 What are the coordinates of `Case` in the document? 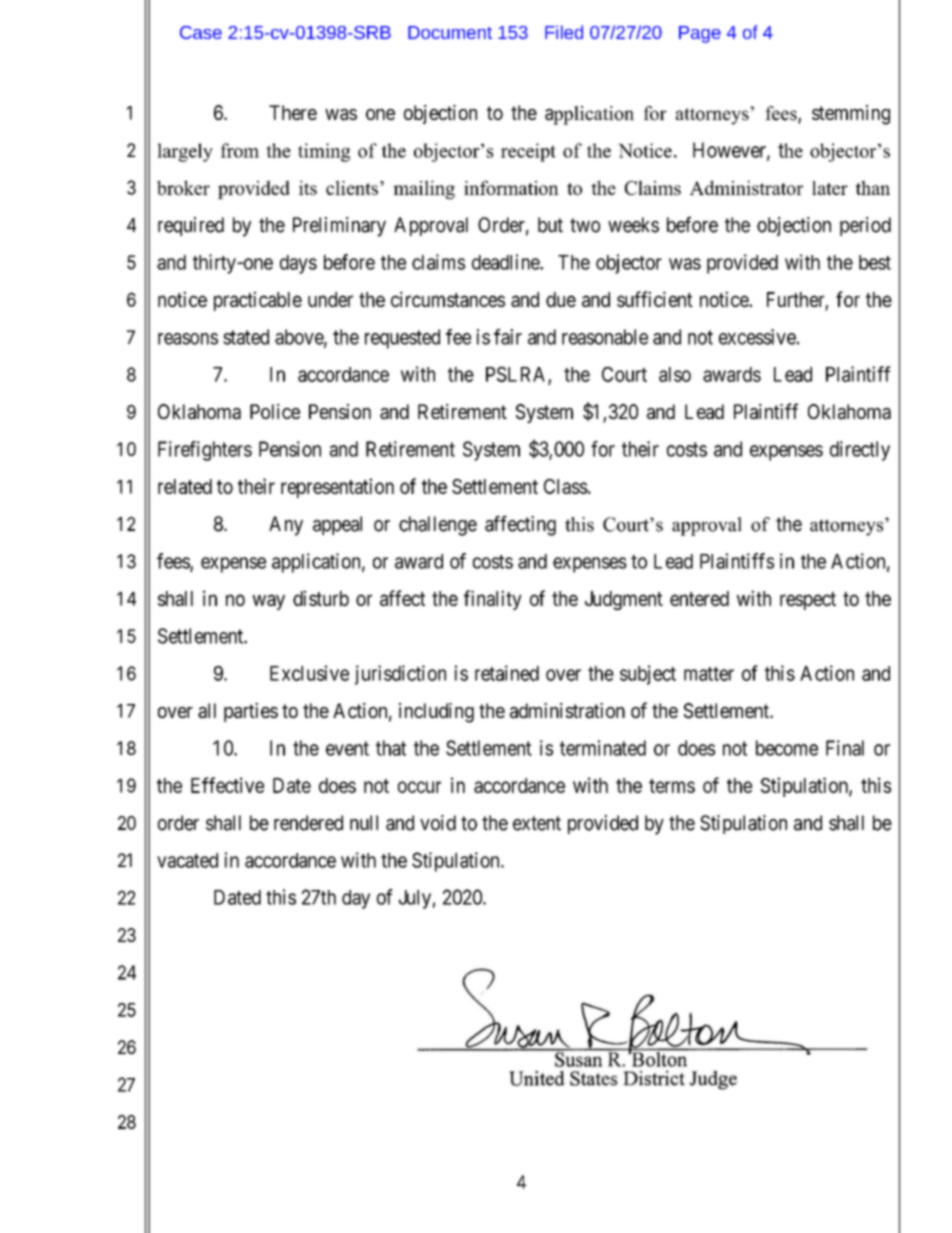 It's located at (201, 32).
